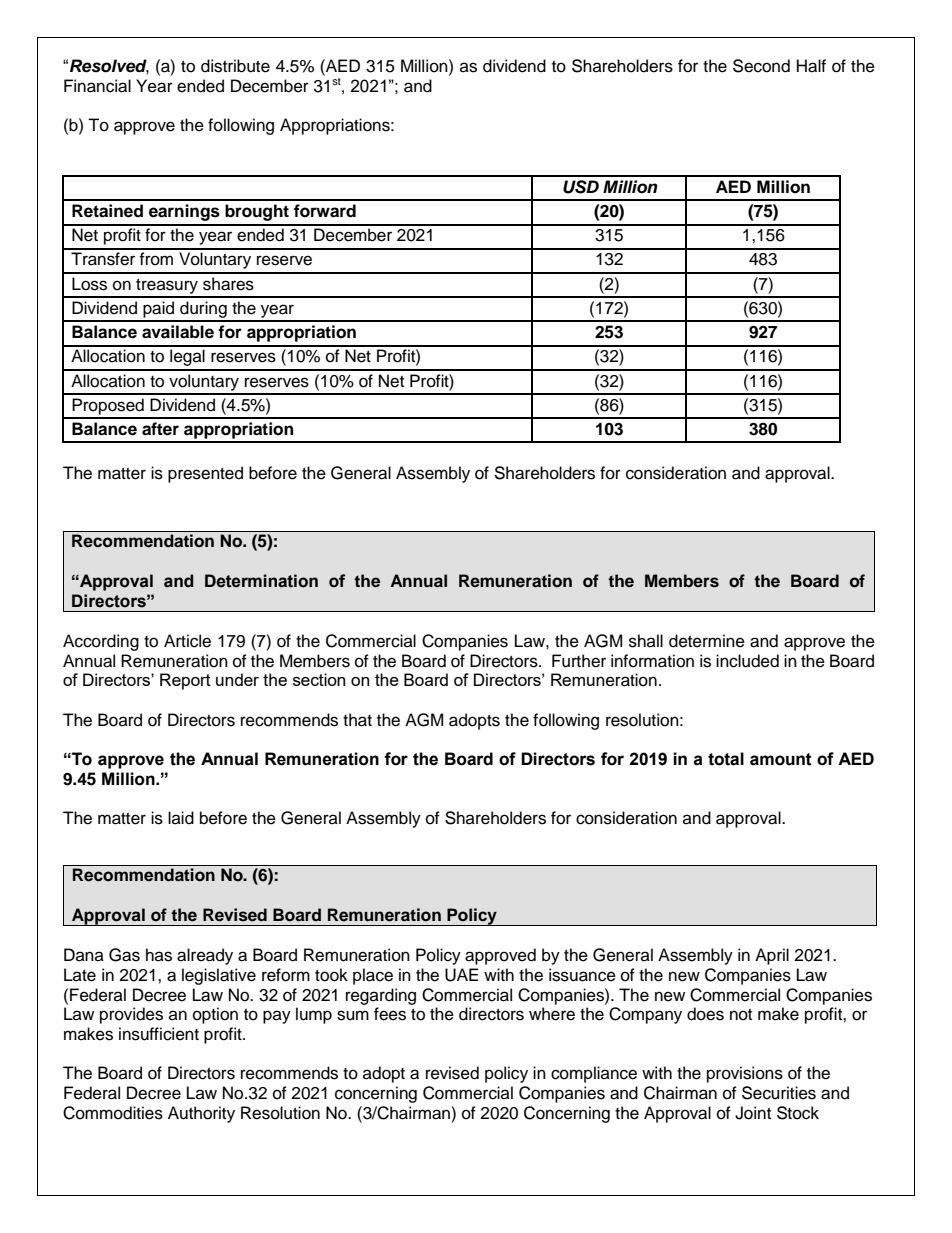 This page has width=952, height=1233. I want to click on after, so click(160, 429).
